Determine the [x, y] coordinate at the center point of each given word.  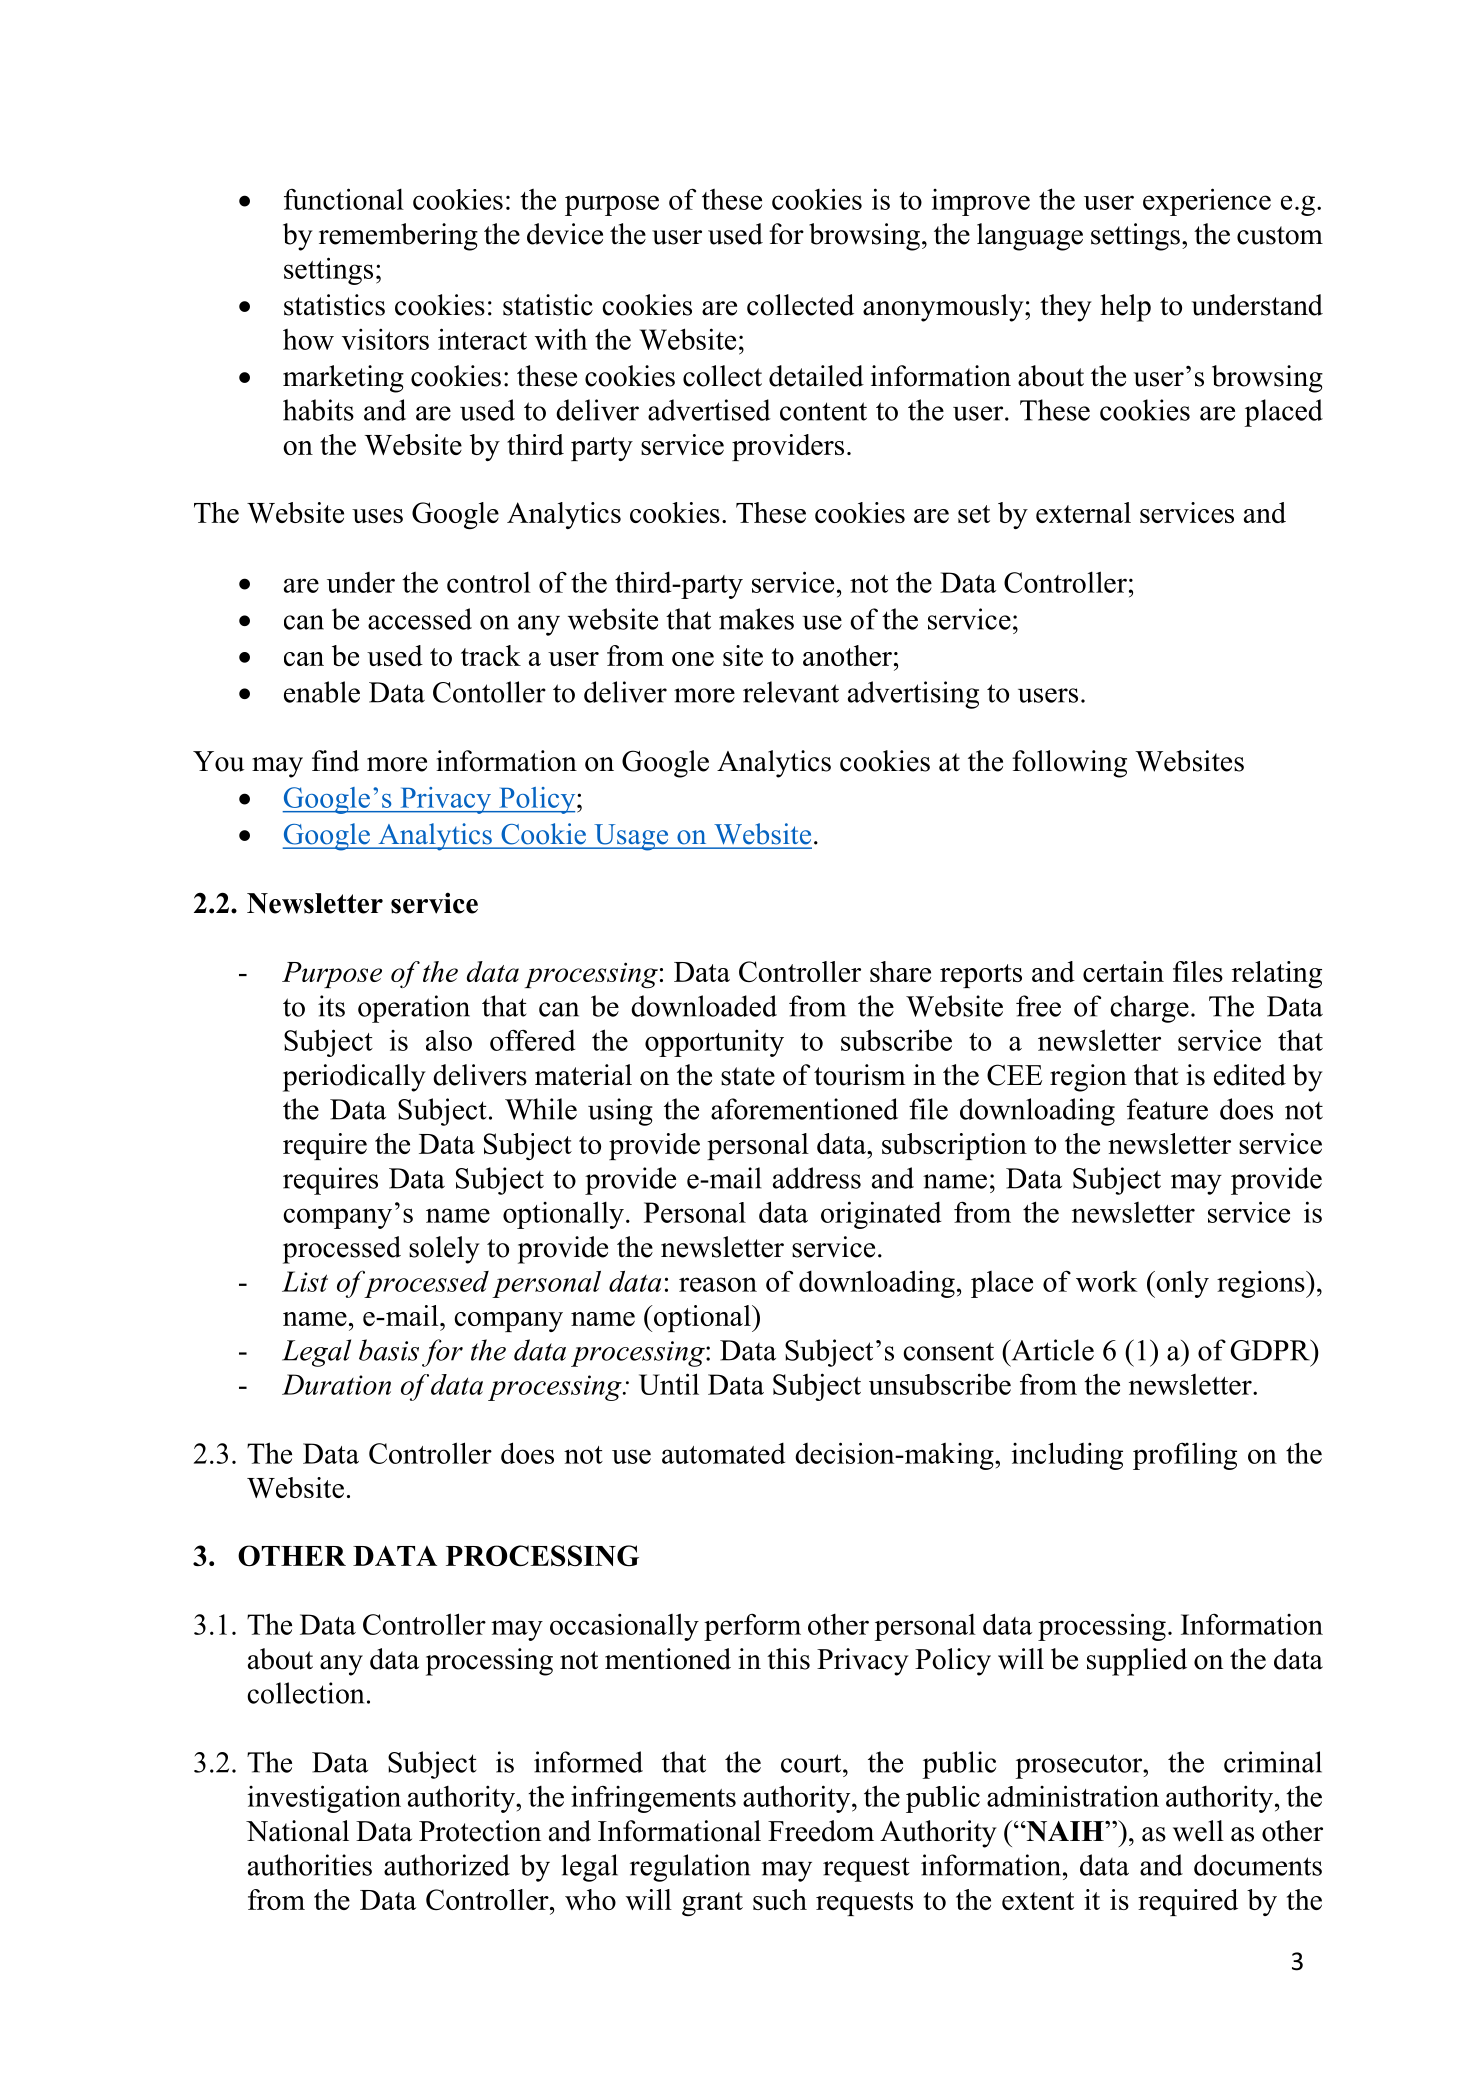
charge [1149, 1009]
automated [723, 1453]
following [1069, 764]
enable [322, 692]
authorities [310, 1865]
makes [756, 619]
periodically [354, 1078]
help [1125, 308]
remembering [398, 237]
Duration [336, 1384]
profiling [1185, 1456]
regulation [690, 1868]
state [748, 1076]
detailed [816, 376]
